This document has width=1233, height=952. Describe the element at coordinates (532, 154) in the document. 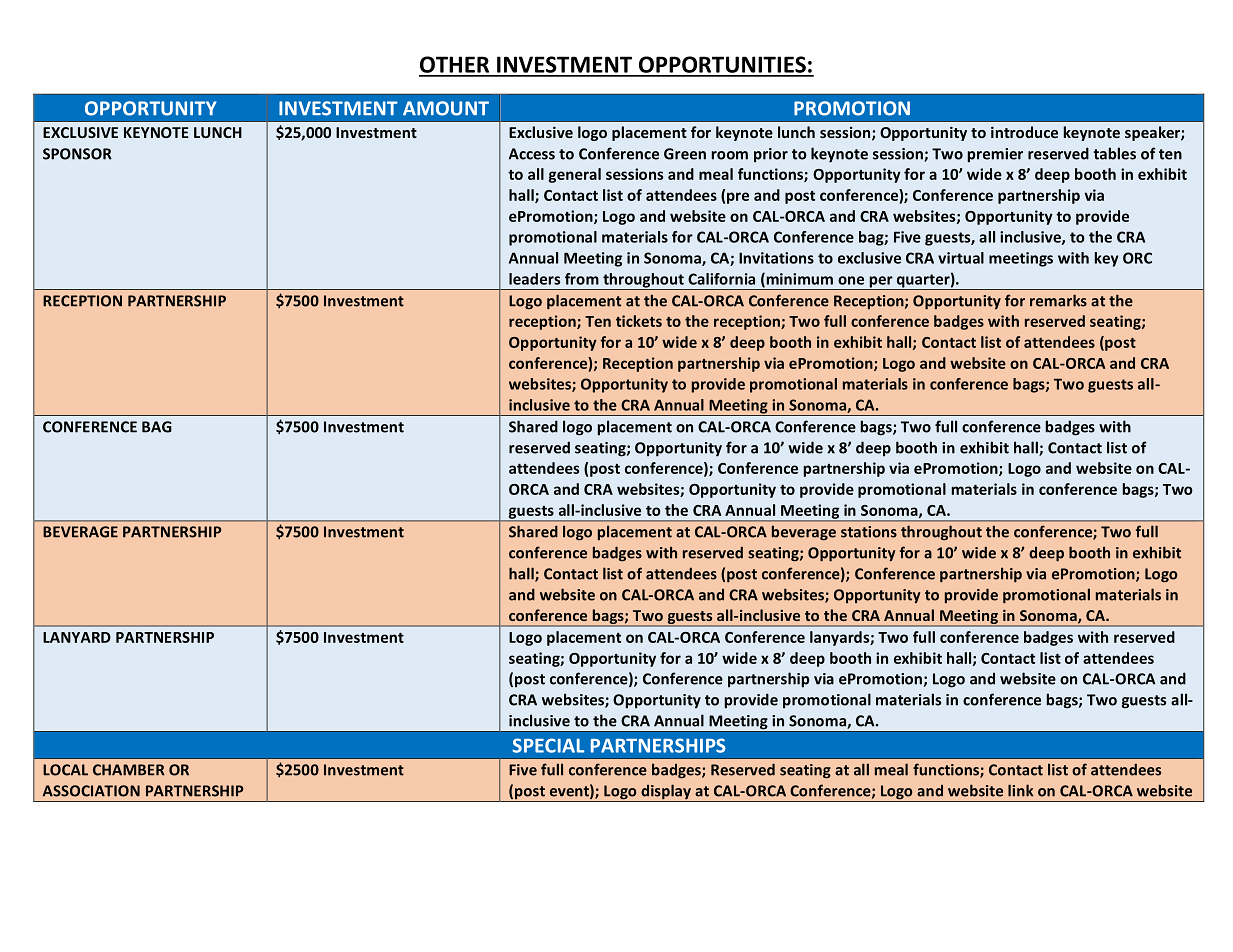

I see `Access` at that location.
